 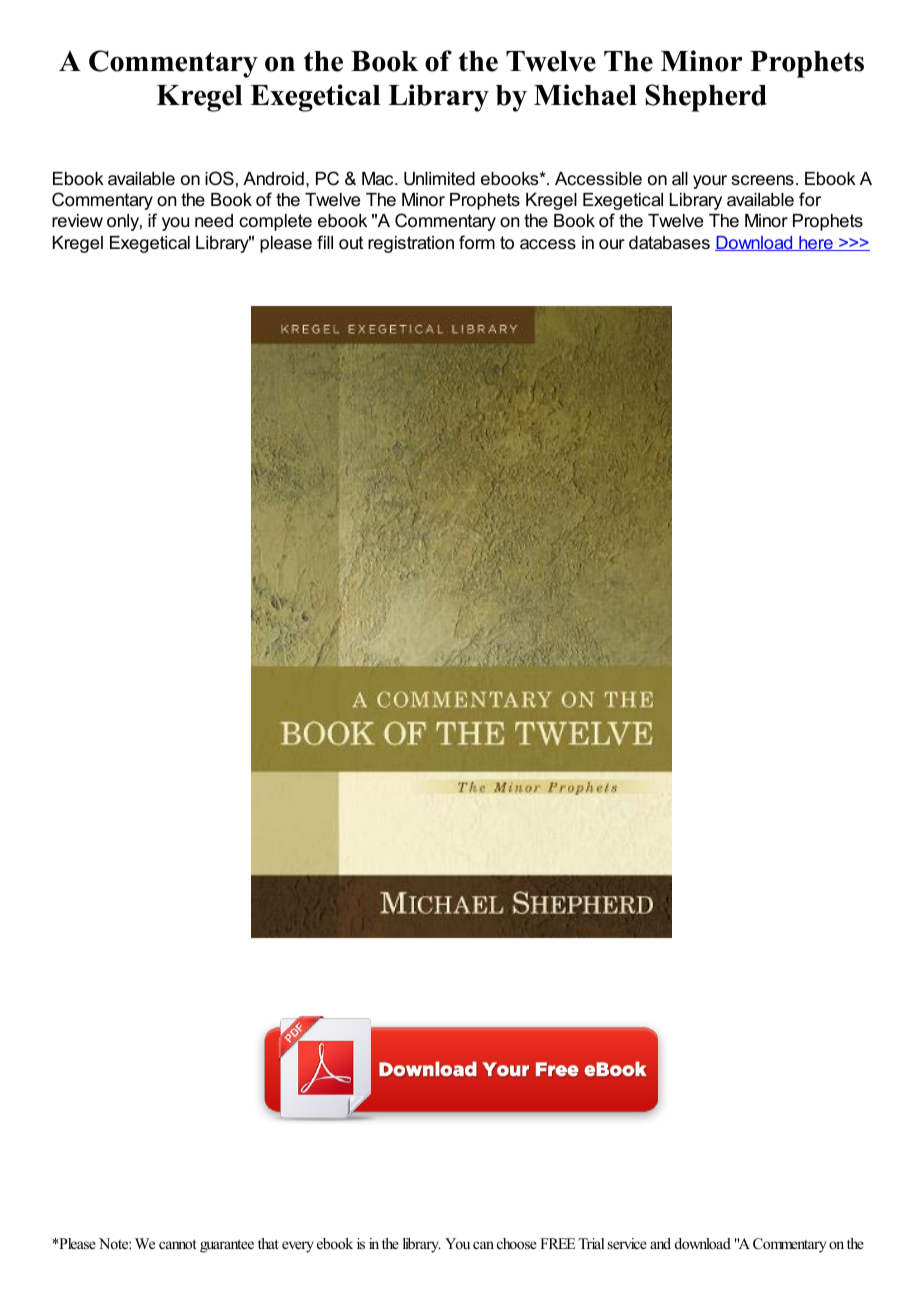 I want to click on Shepherd, so click(x=706, y=98).
